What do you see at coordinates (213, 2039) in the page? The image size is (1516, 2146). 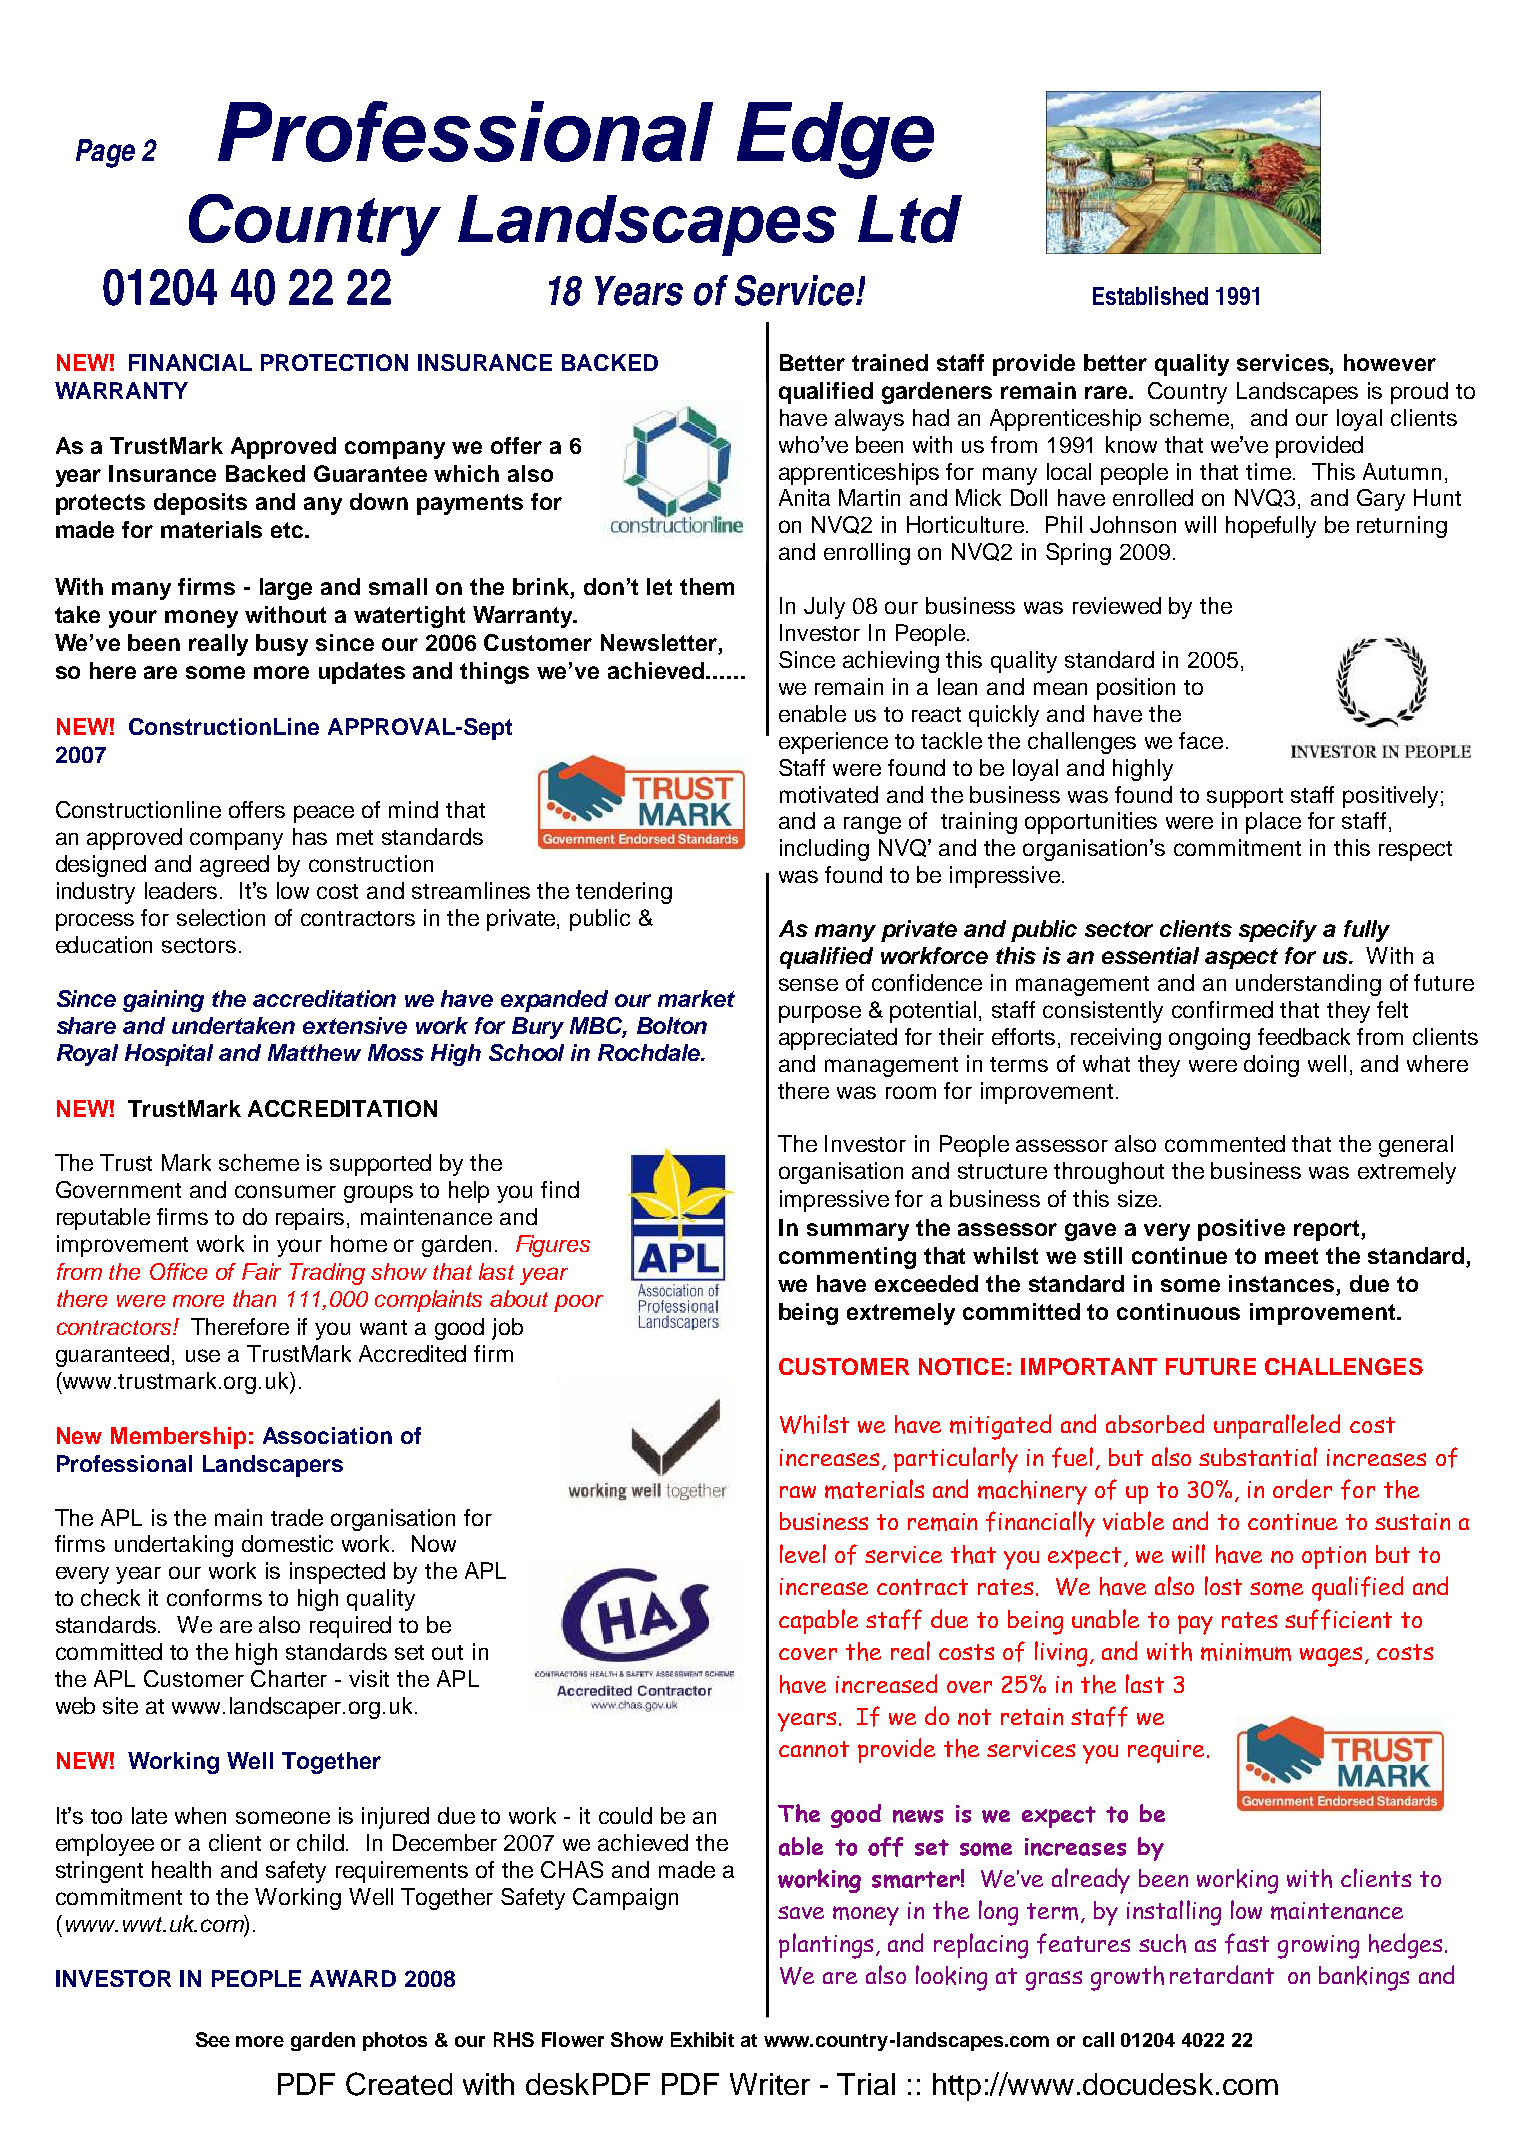 I see `See` at bounding box center [213, 2039].
